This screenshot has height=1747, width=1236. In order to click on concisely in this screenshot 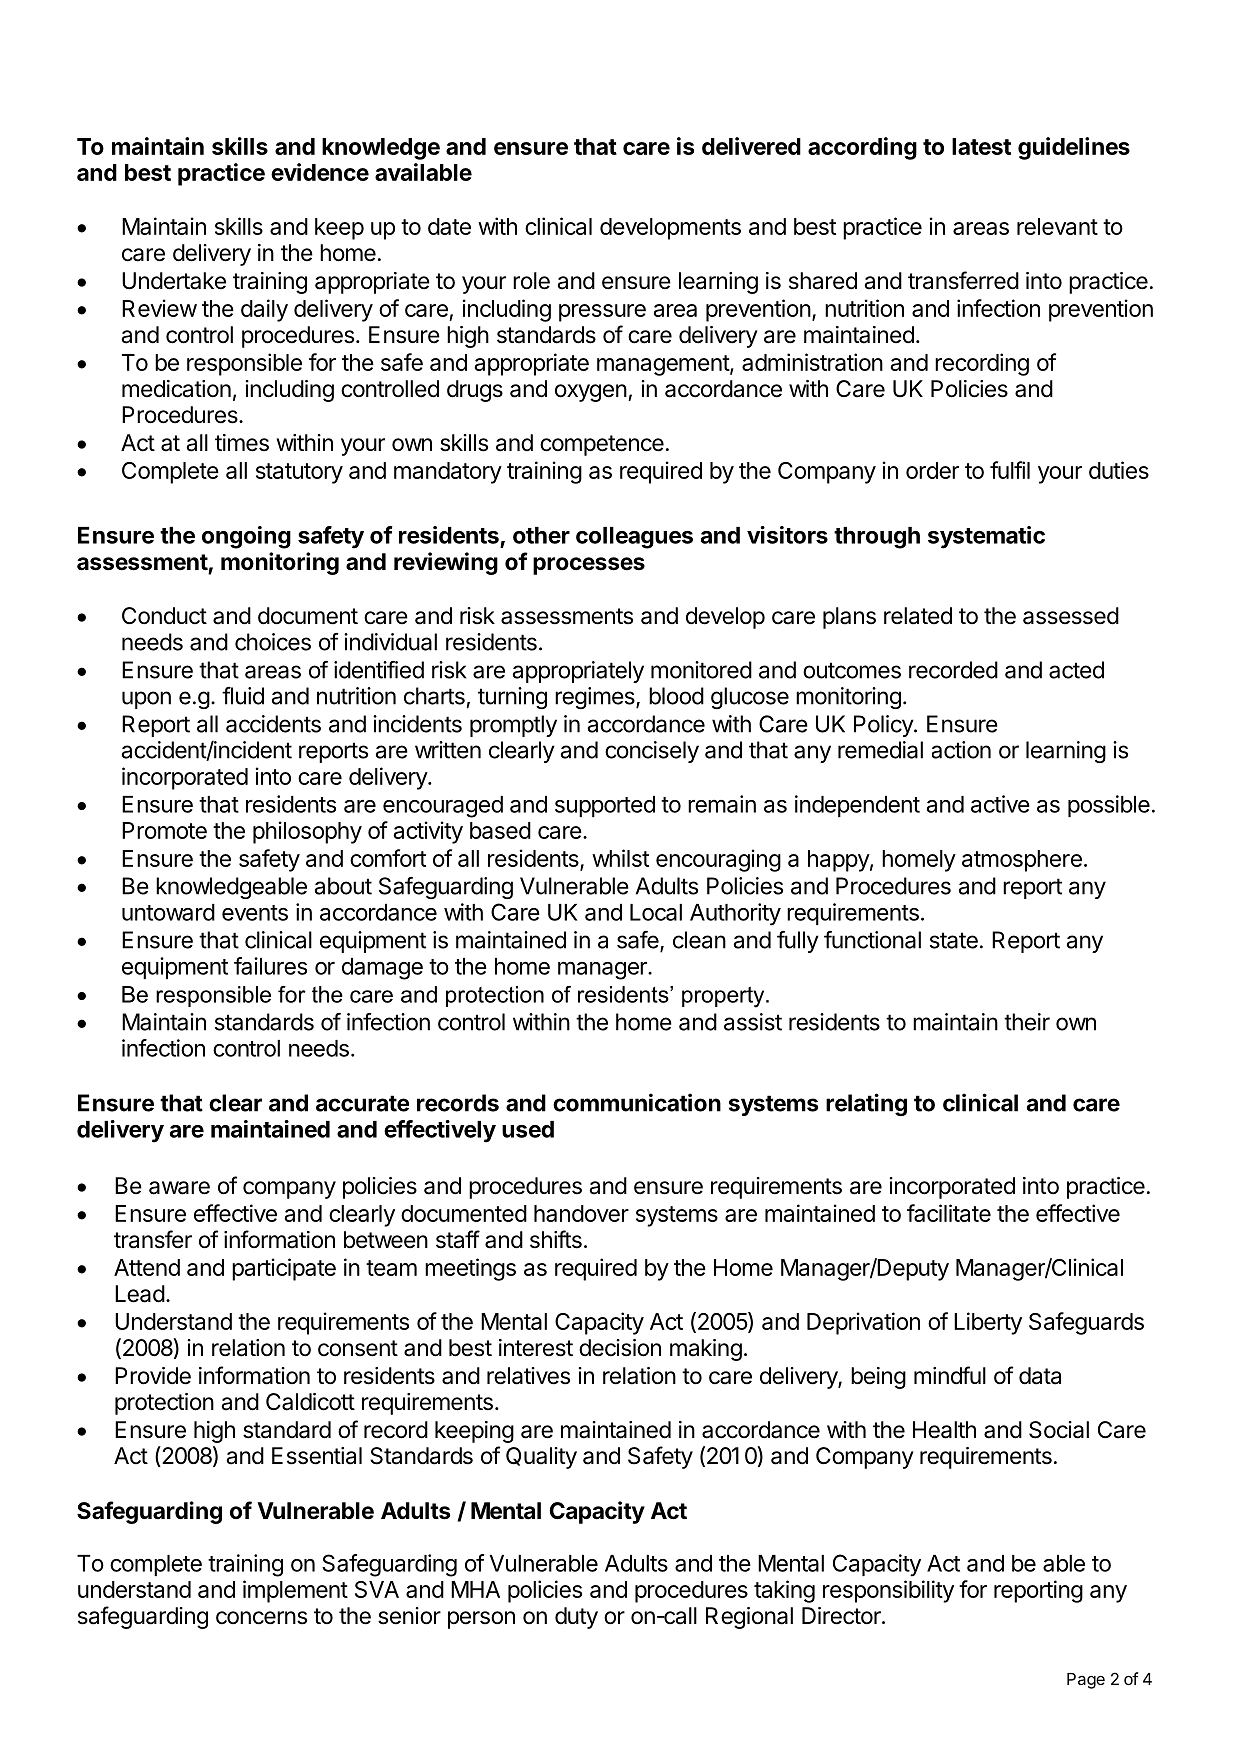, I will do `click(652, 752)`.
